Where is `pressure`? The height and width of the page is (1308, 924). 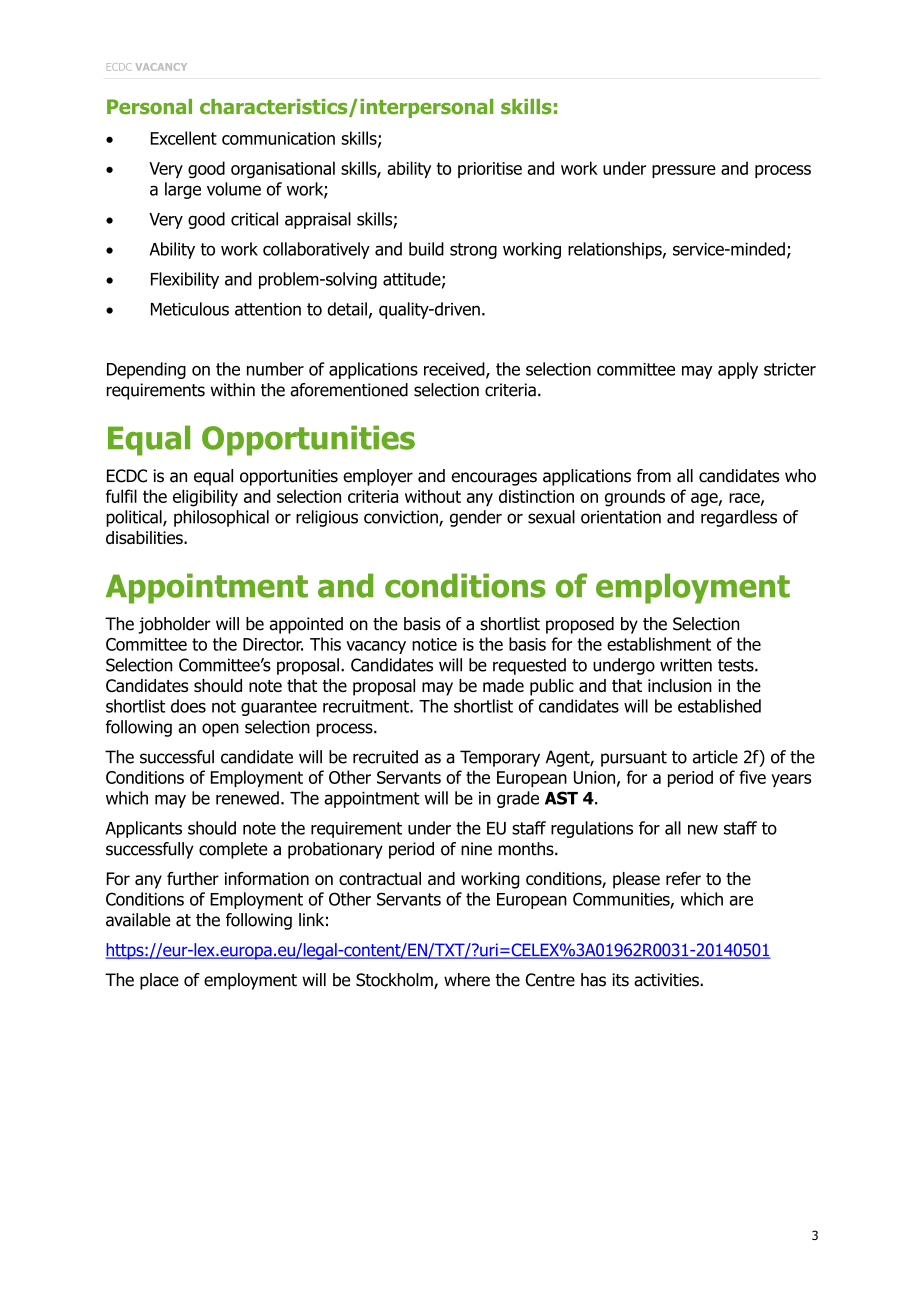
pressure is located at coordinates (684, 171).
